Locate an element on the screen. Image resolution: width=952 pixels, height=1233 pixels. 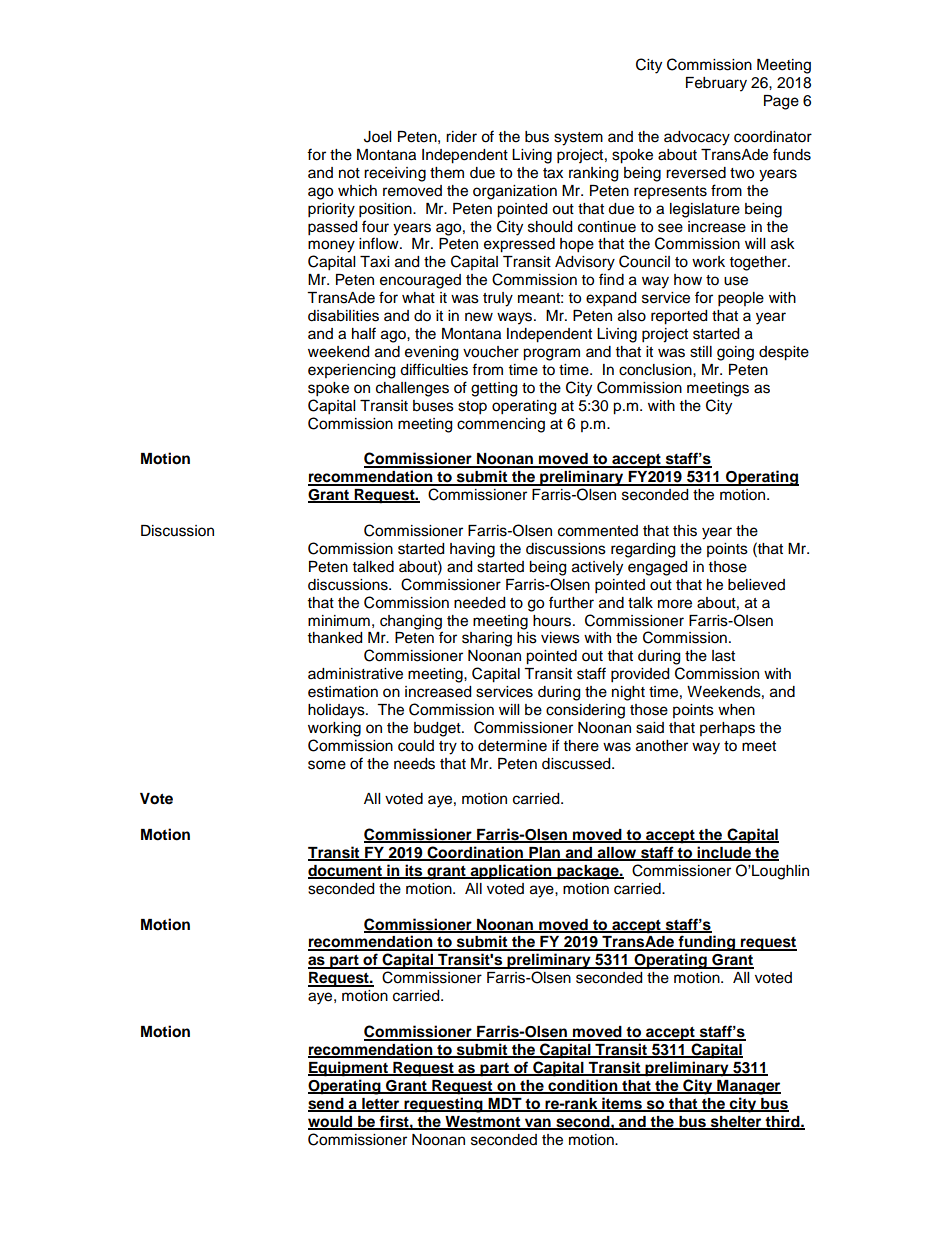
van is located at coordinates (538, 1123).
